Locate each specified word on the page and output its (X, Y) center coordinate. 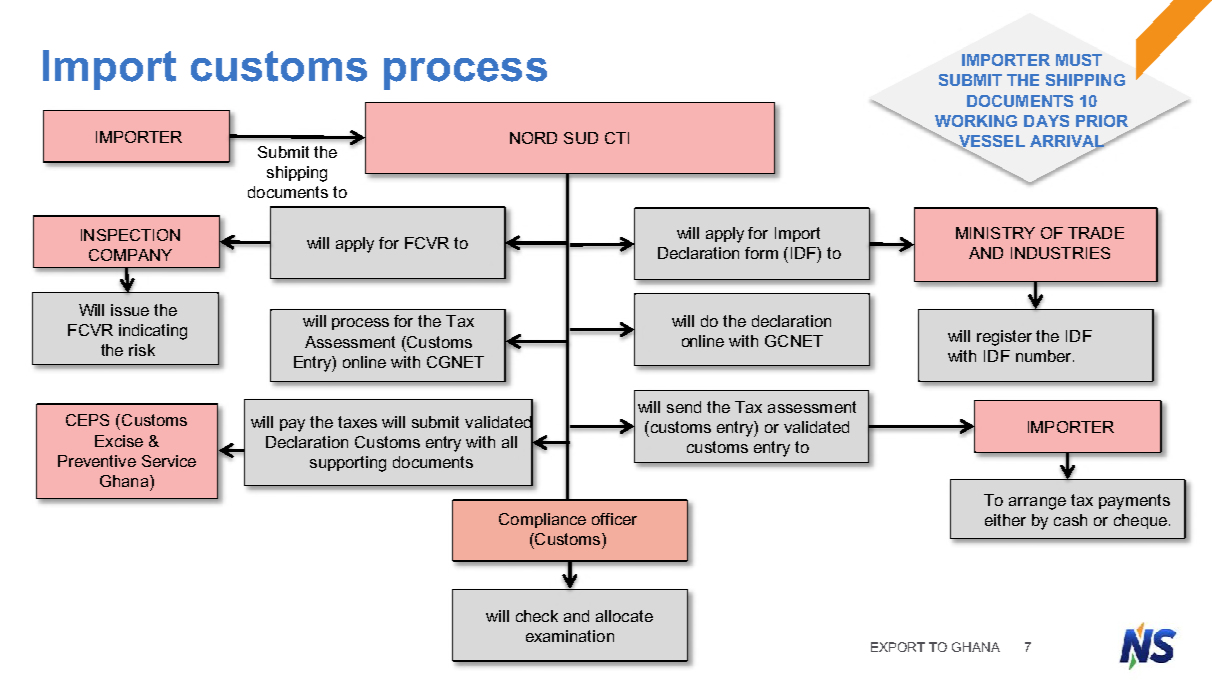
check (537, 616)
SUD (581, 138)
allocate (624, 616)
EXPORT (898, 647)
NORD (533, 138)
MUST (1079, 60)
